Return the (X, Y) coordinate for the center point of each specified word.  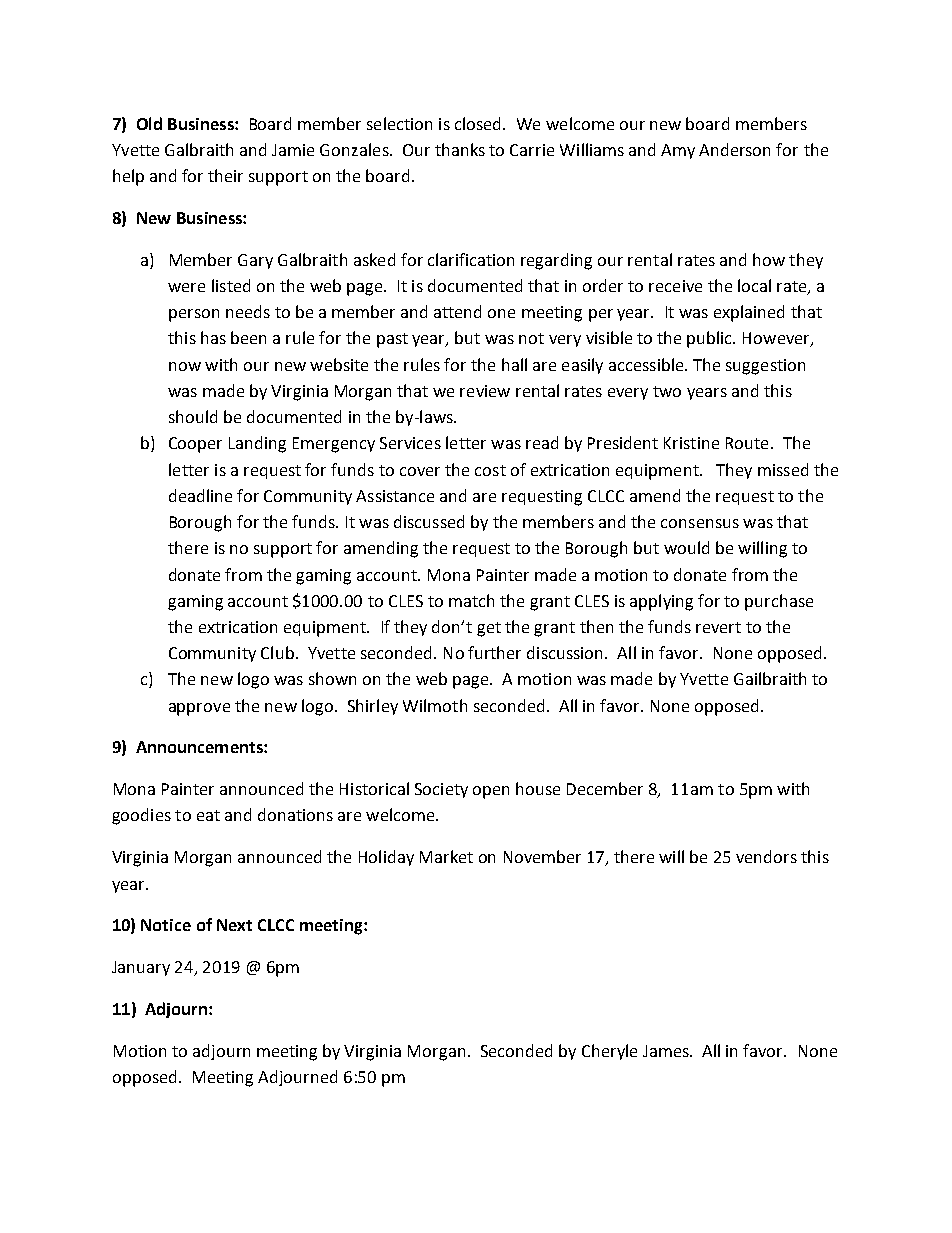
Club (277, 652)
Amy (678, 151)
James (667, 1051)
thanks (460, 149)
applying (661, 602)
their (225, 175)
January (141, 968)
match (471, 600)
